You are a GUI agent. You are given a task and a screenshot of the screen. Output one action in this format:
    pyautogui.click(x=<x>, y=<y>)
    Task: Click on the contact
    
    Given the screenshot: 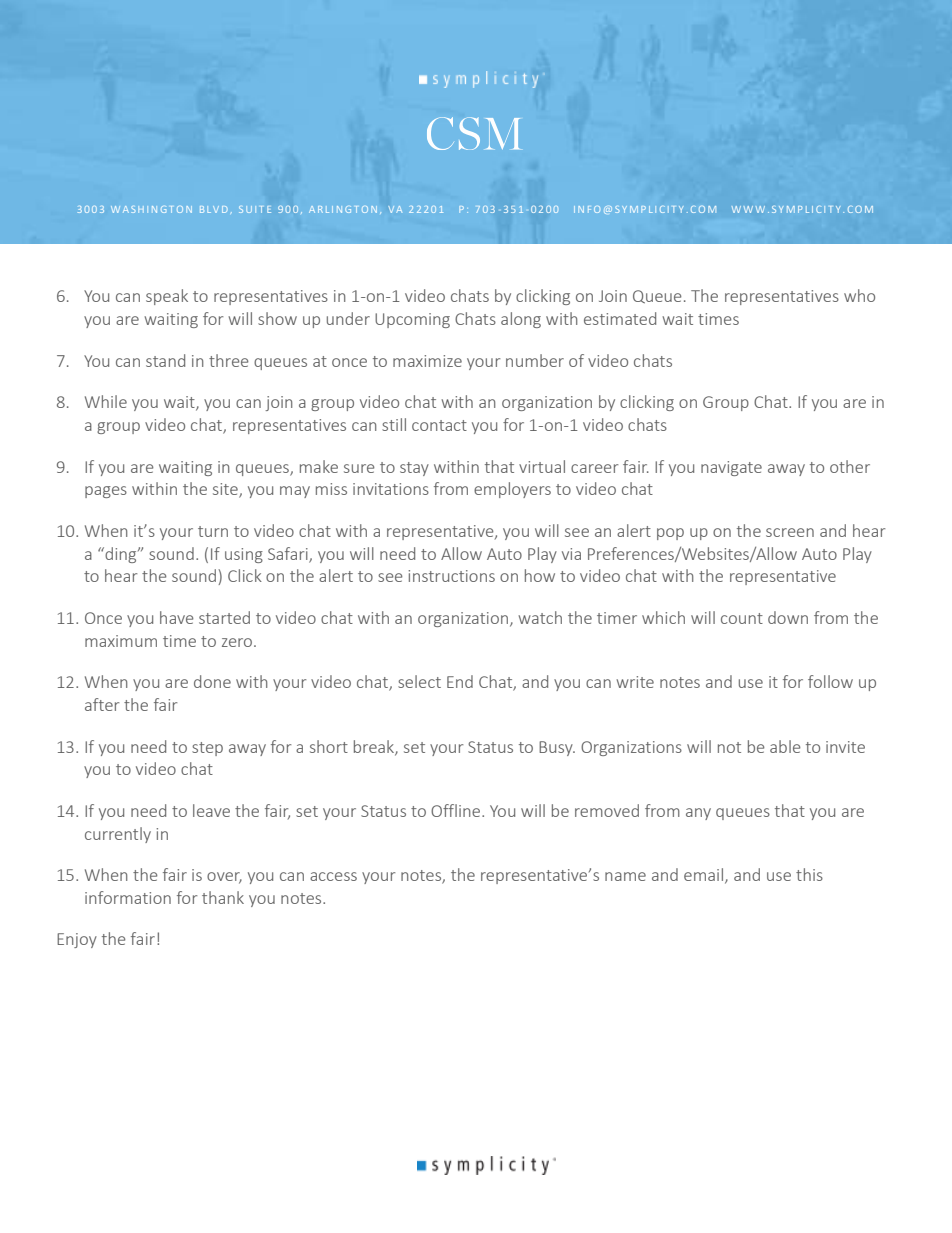 What is the action you would take?
    pyautogui.click(x=439, y=425)
